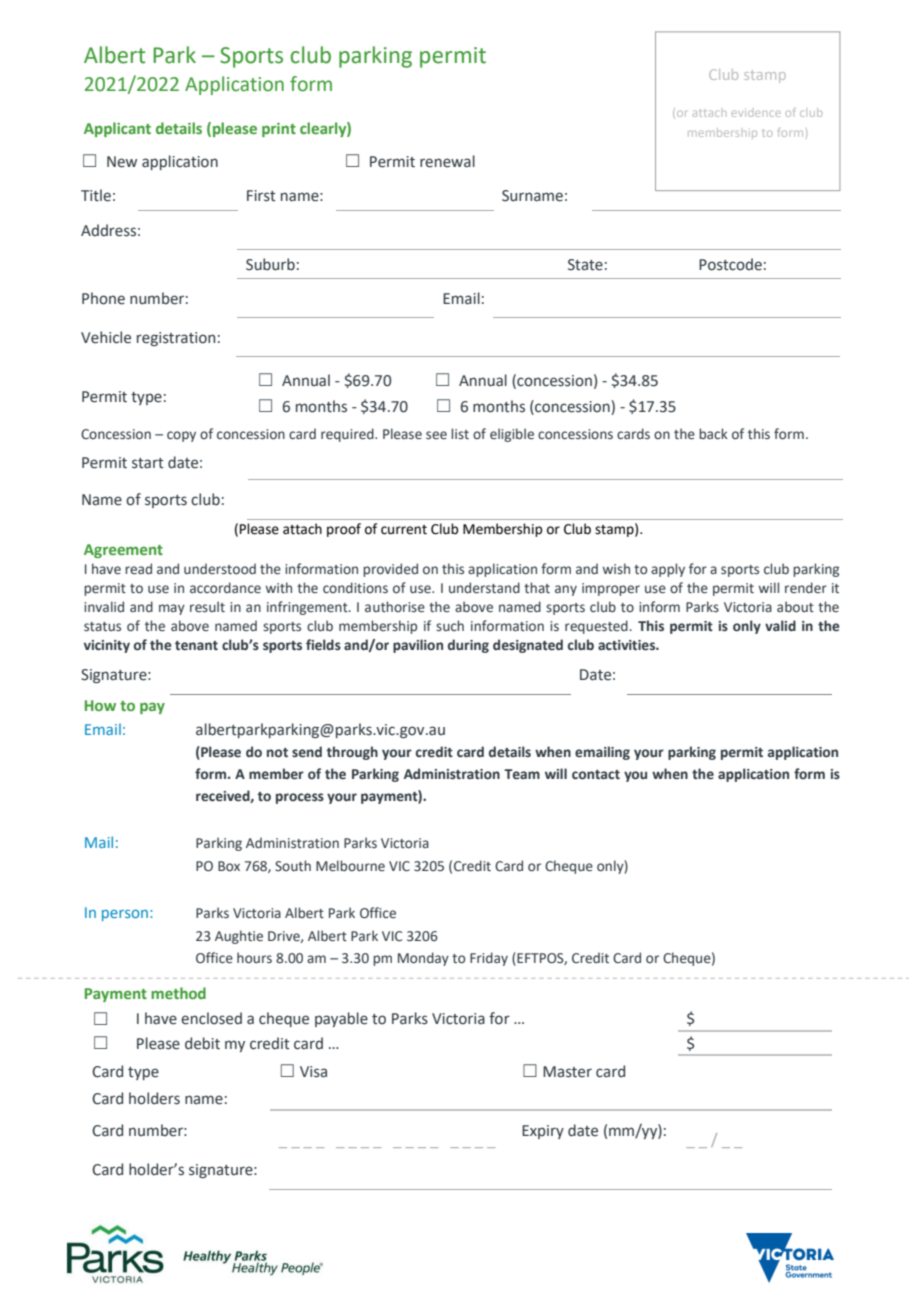  I want to click on renewal, so click(447, 161).
